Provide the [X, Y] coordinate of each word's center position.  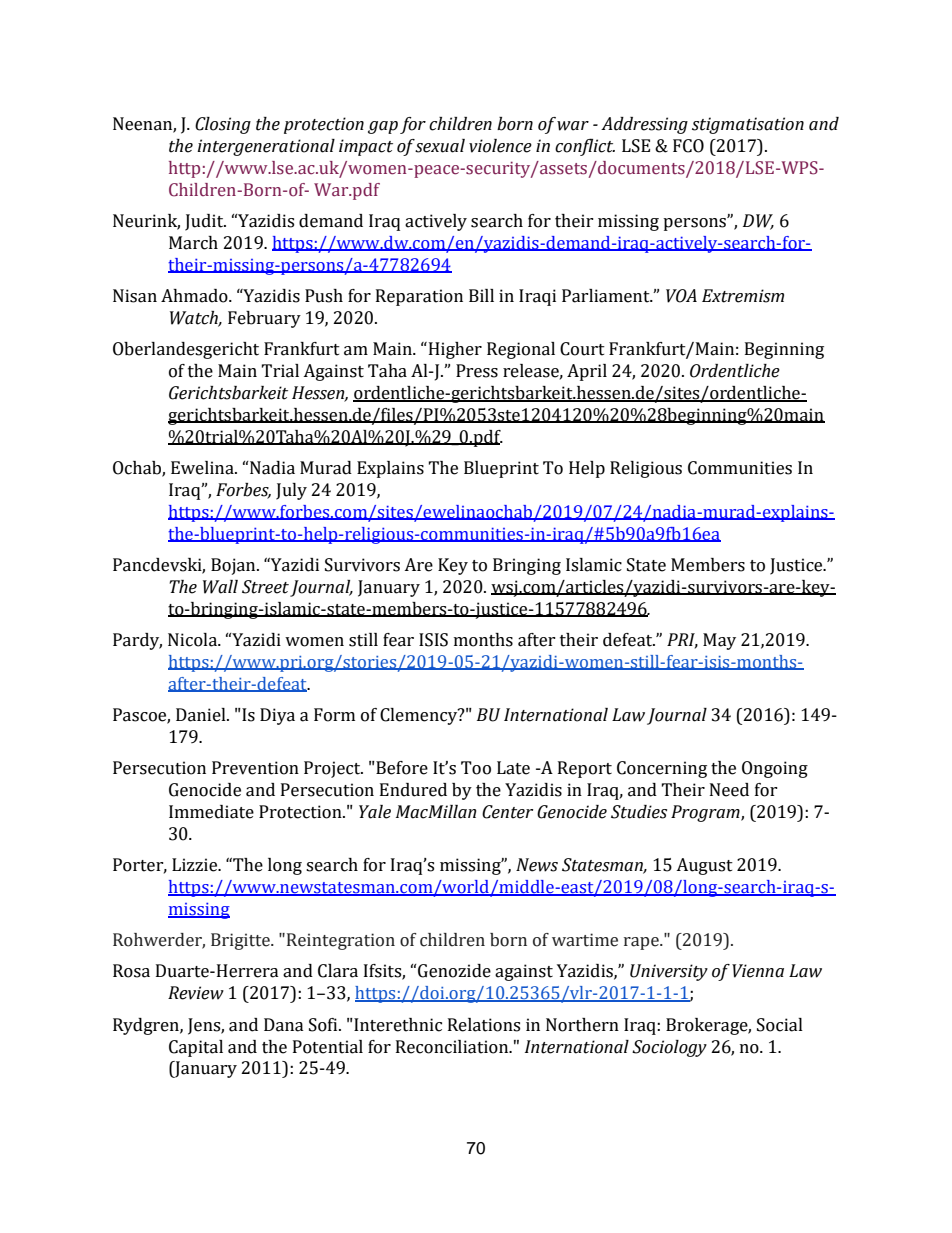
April [587, 372]
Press [477, 371]
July [291, 491]
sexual [440, 146]
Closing [223, 125]
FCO [688, 146]
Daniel [202, 715]
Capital [196, 1048]
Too [476, 768]
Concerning [662, 769]
